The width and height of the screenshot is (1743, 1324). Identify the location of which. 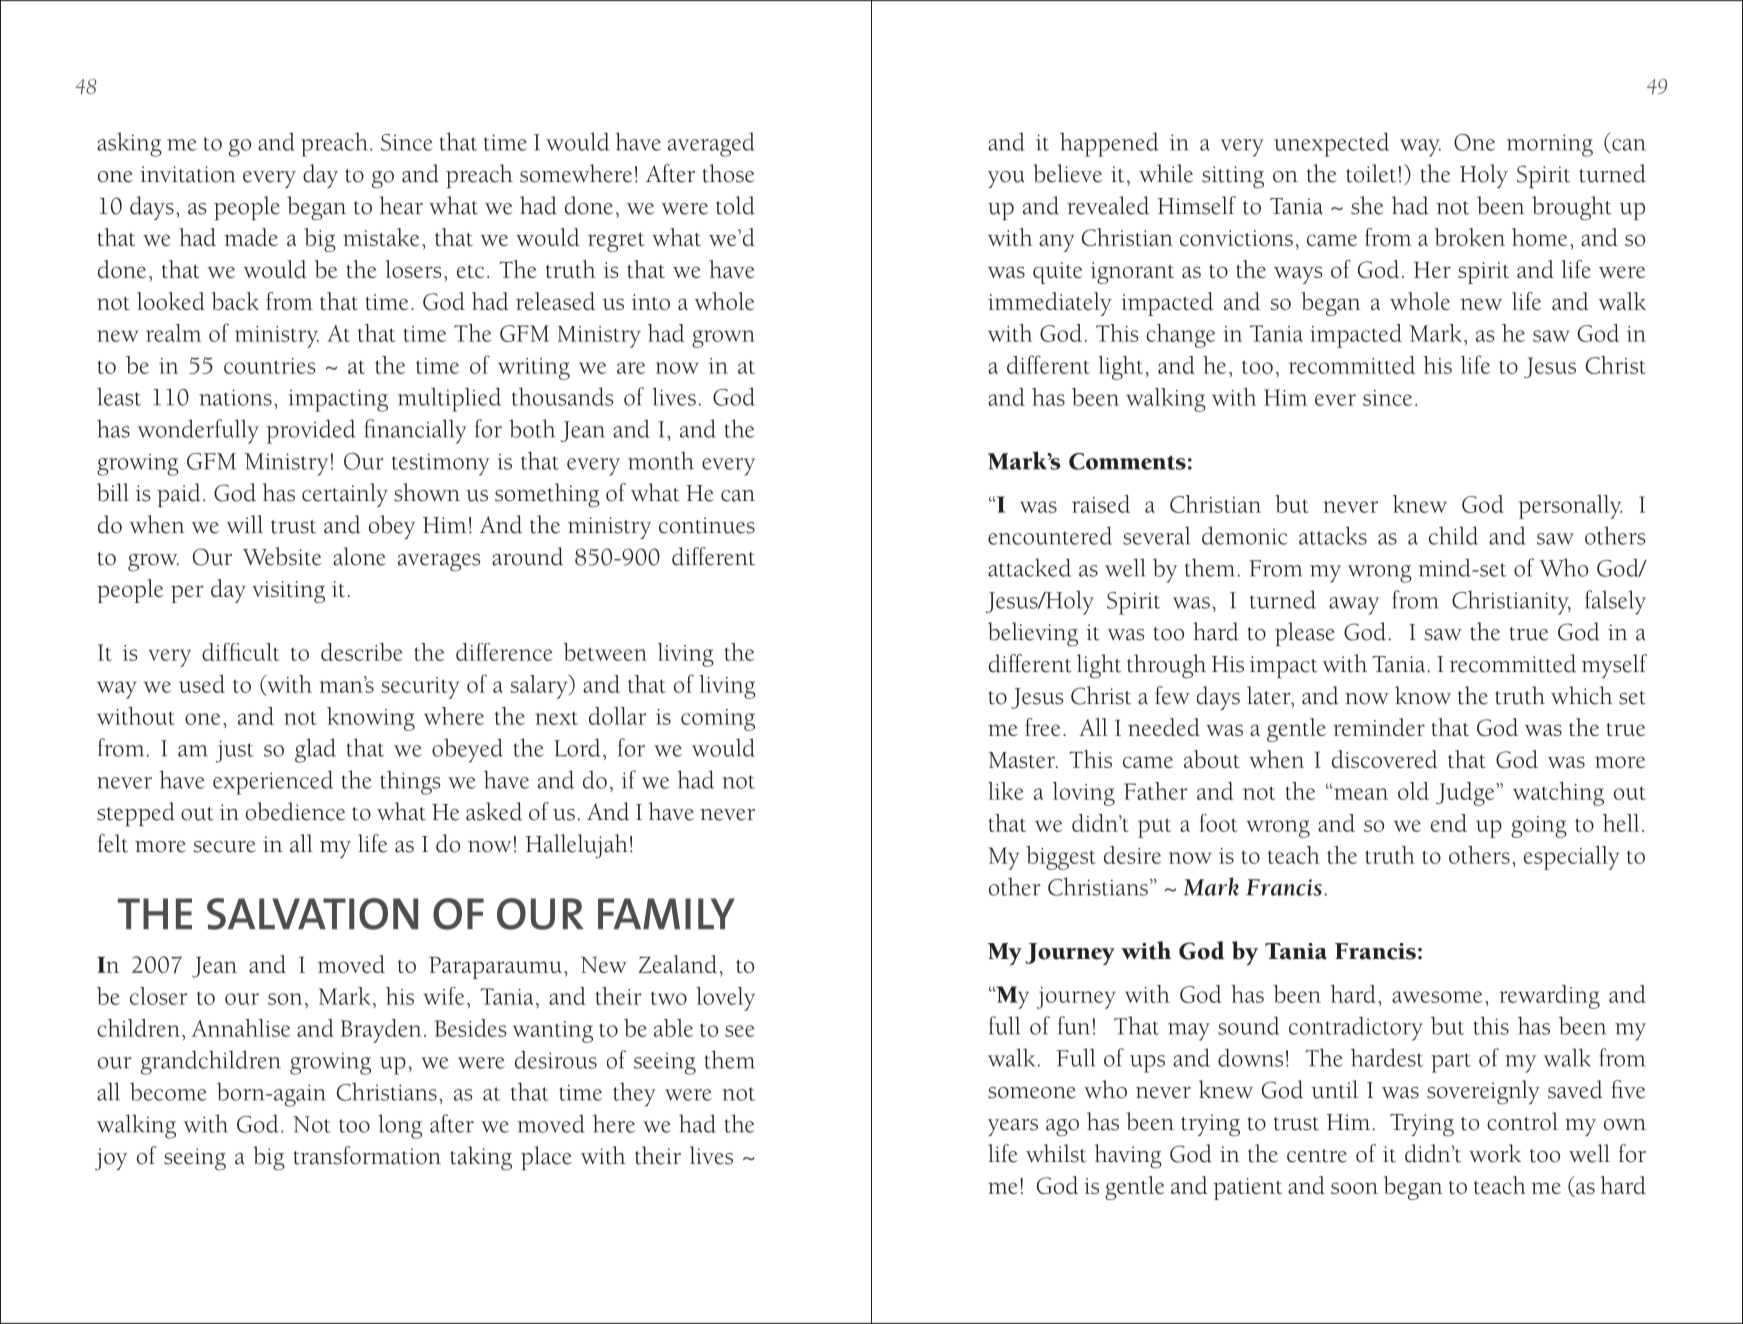
(1582, 695).
